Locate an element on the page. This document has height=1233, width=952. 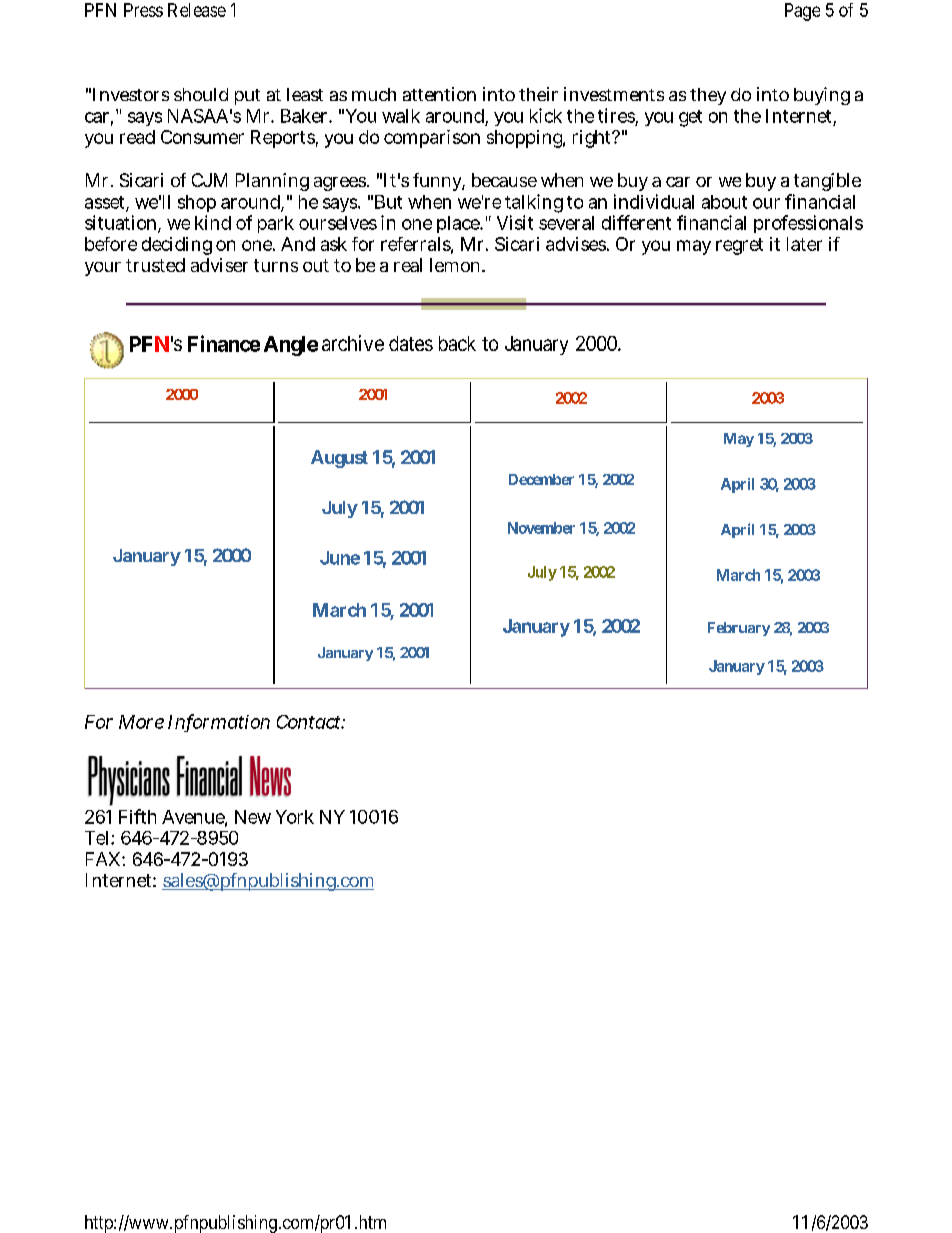
real is located at coordinates (408, 265).
